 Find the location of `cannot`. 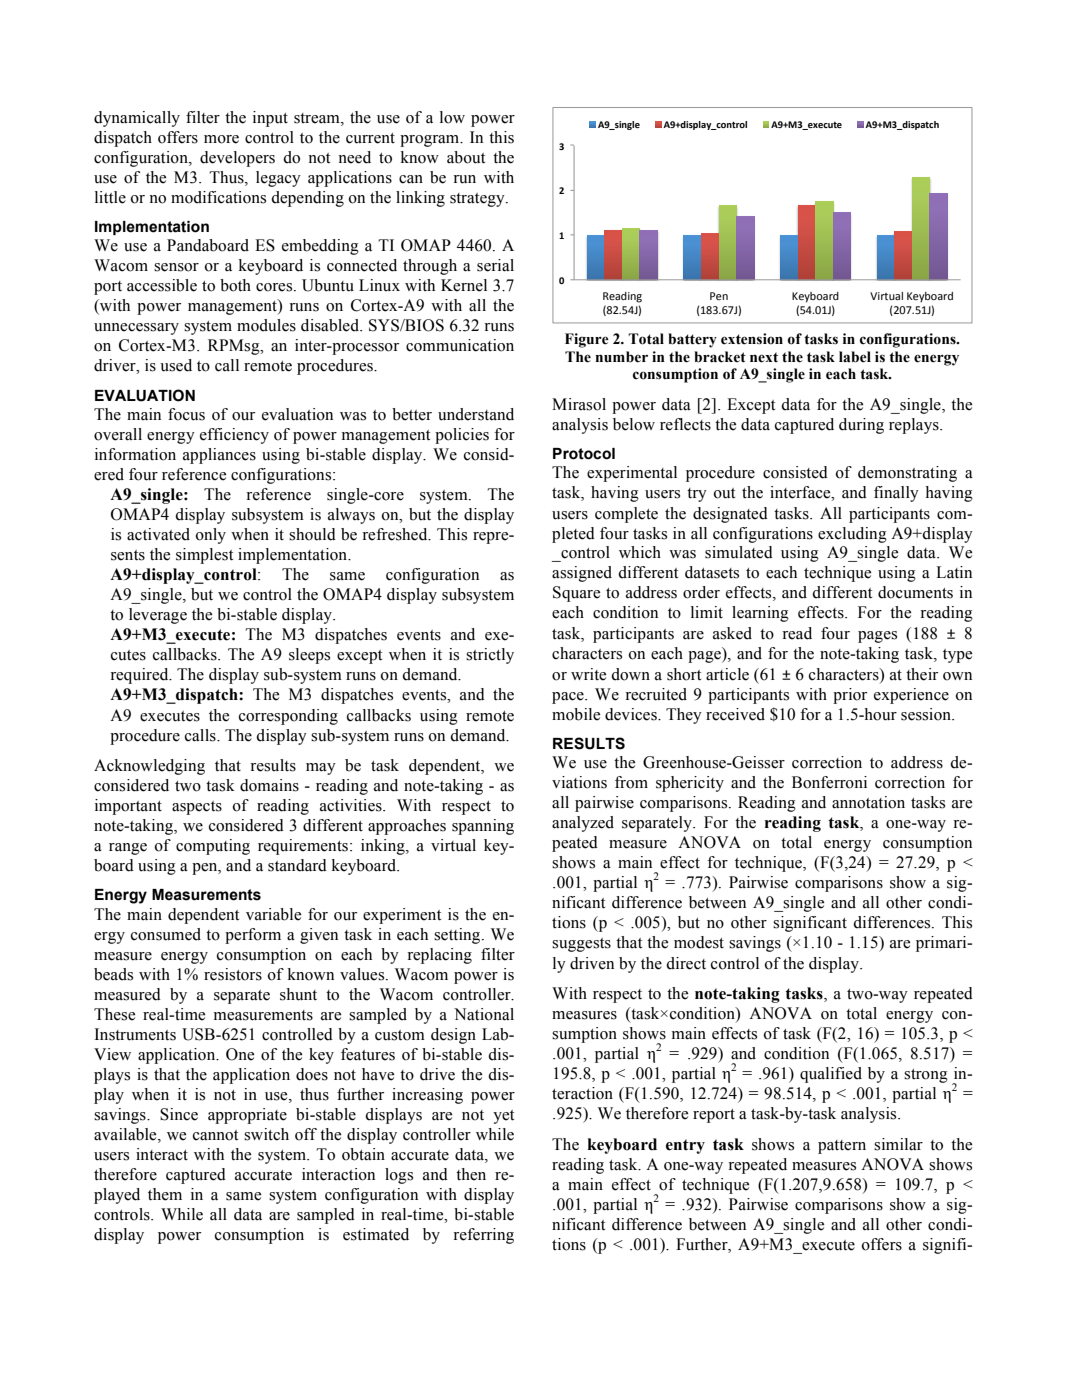

cannot is located at coordinates (215, 1135).
